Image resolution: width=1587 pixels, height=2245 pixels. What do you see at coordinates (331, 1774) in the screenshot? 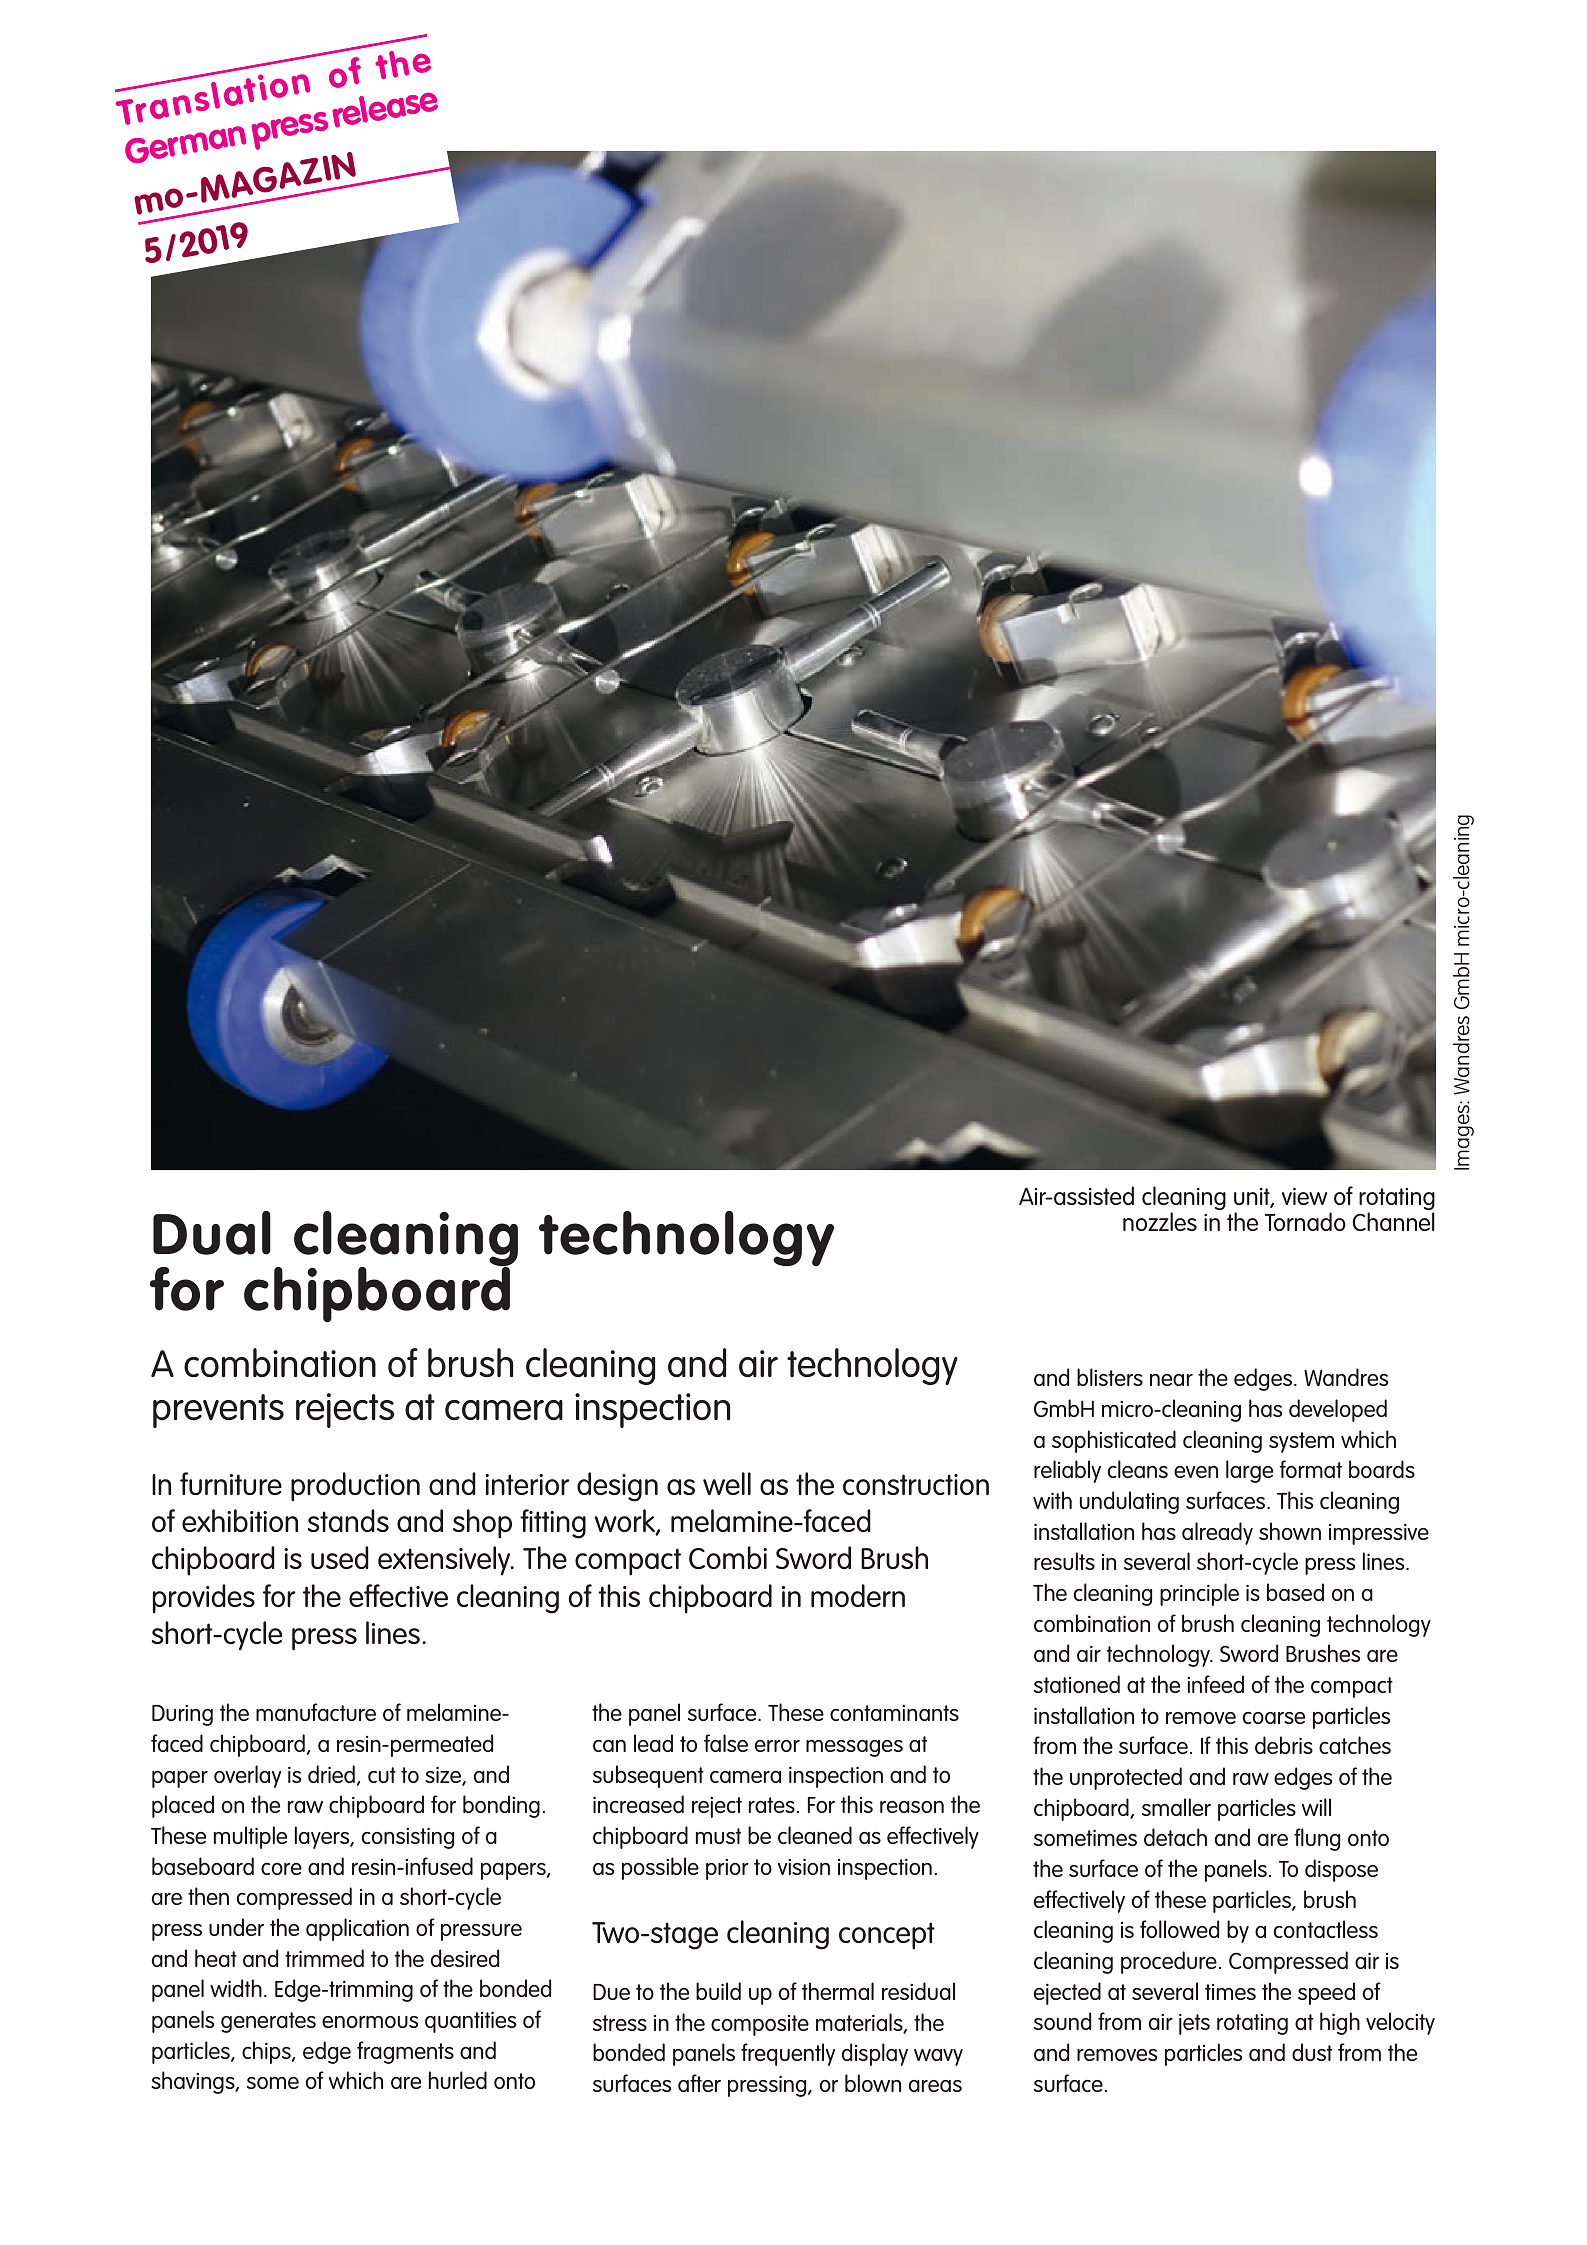
I see `dried` at bounding box center [331, 1774].
